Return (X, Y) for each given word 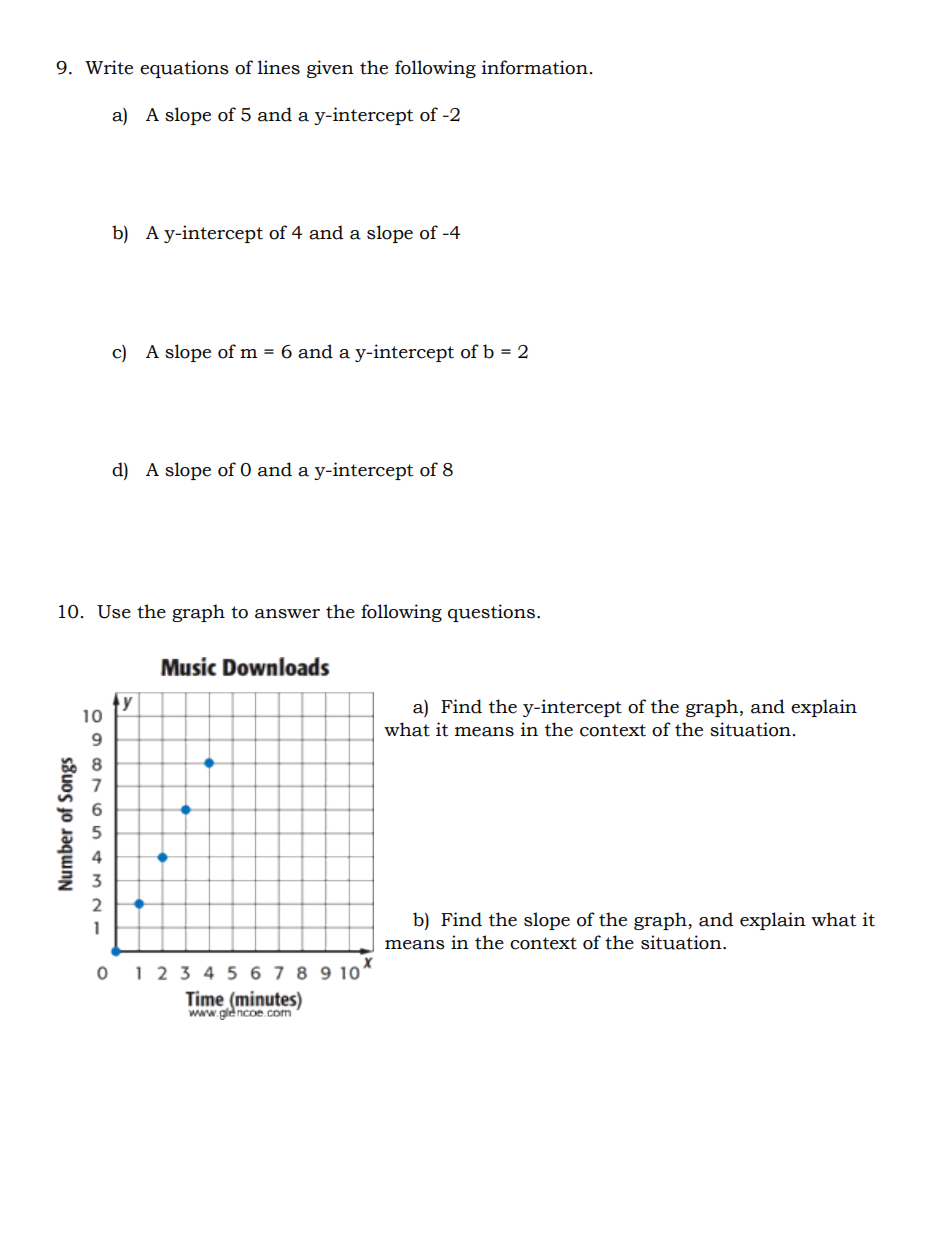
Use (114, 612)
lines (279, 67)
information (535, 67)
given (330, 69)
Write (109, 67)
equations (184, 69)
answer (287, 614)
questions (491, 613)
